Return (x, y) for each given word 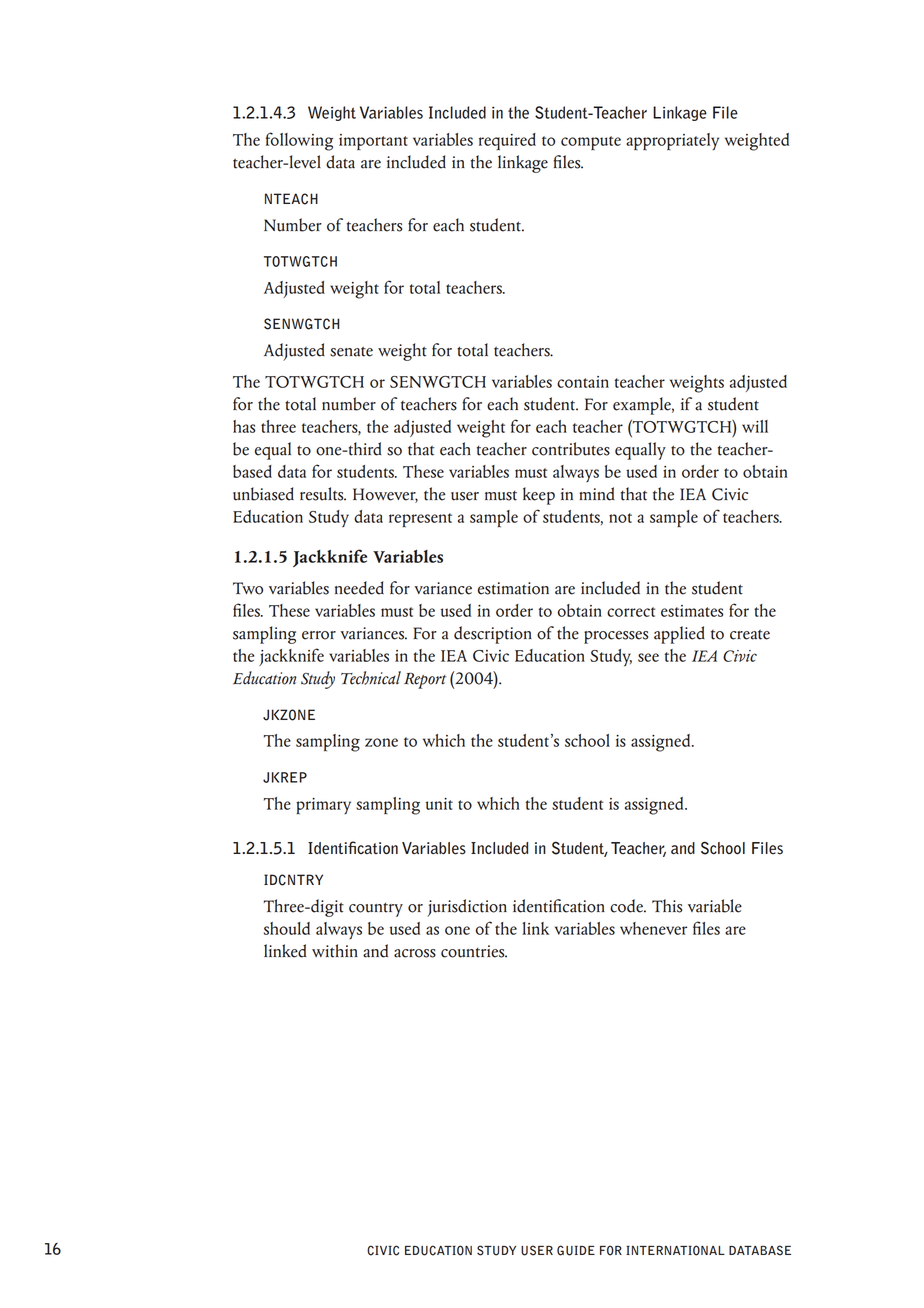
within (335, 951)
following (299, 141)
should (287, 928)
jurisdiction (467, 908)
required (507, 141)
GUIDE (576, 1250)
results (323, 494)
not (620, 518)
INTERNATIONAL (675, 1250)
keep (539, 496)
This (667, 906)
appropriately (672, 141)
